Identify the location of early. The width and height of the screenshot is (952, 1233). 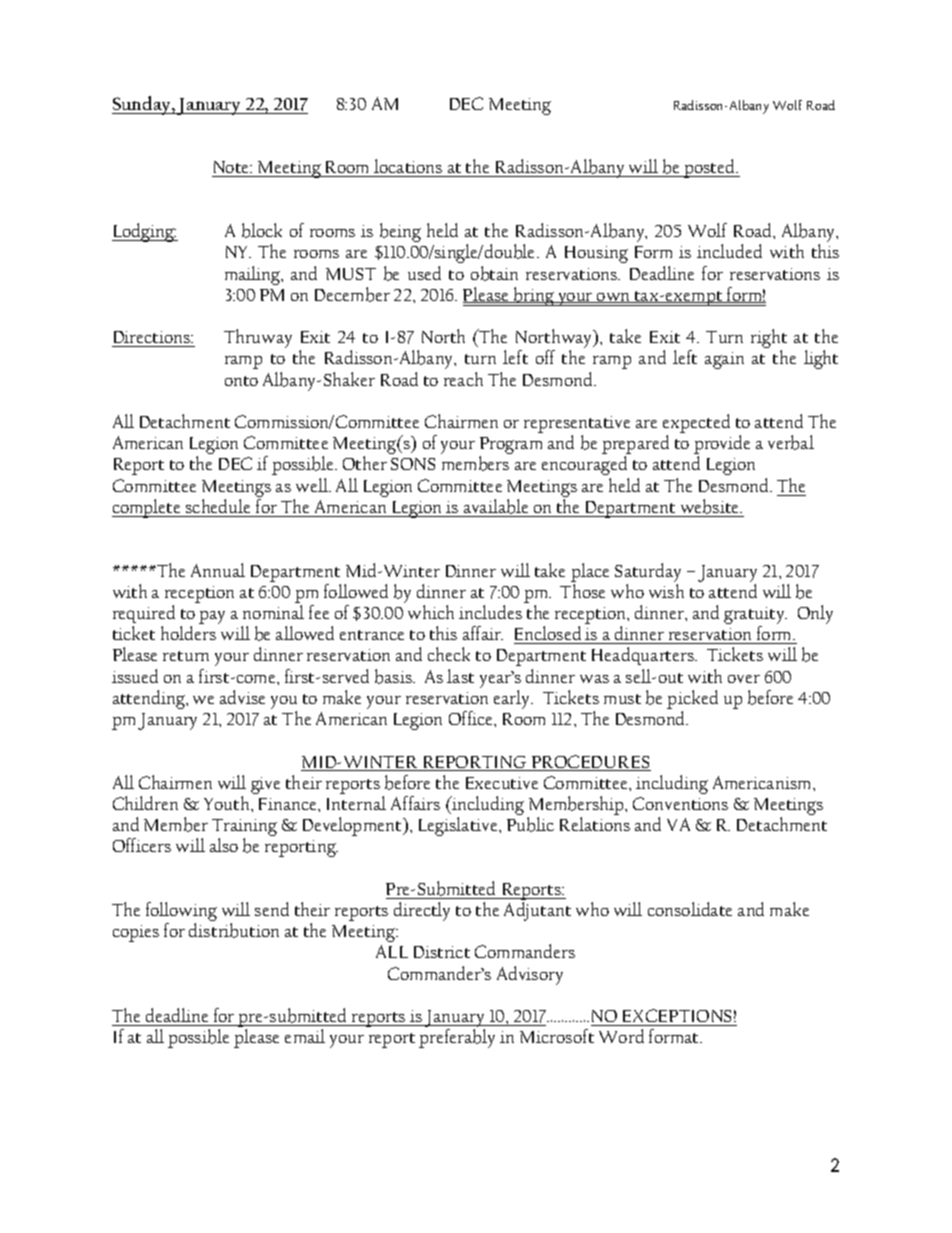
(513, 699).
